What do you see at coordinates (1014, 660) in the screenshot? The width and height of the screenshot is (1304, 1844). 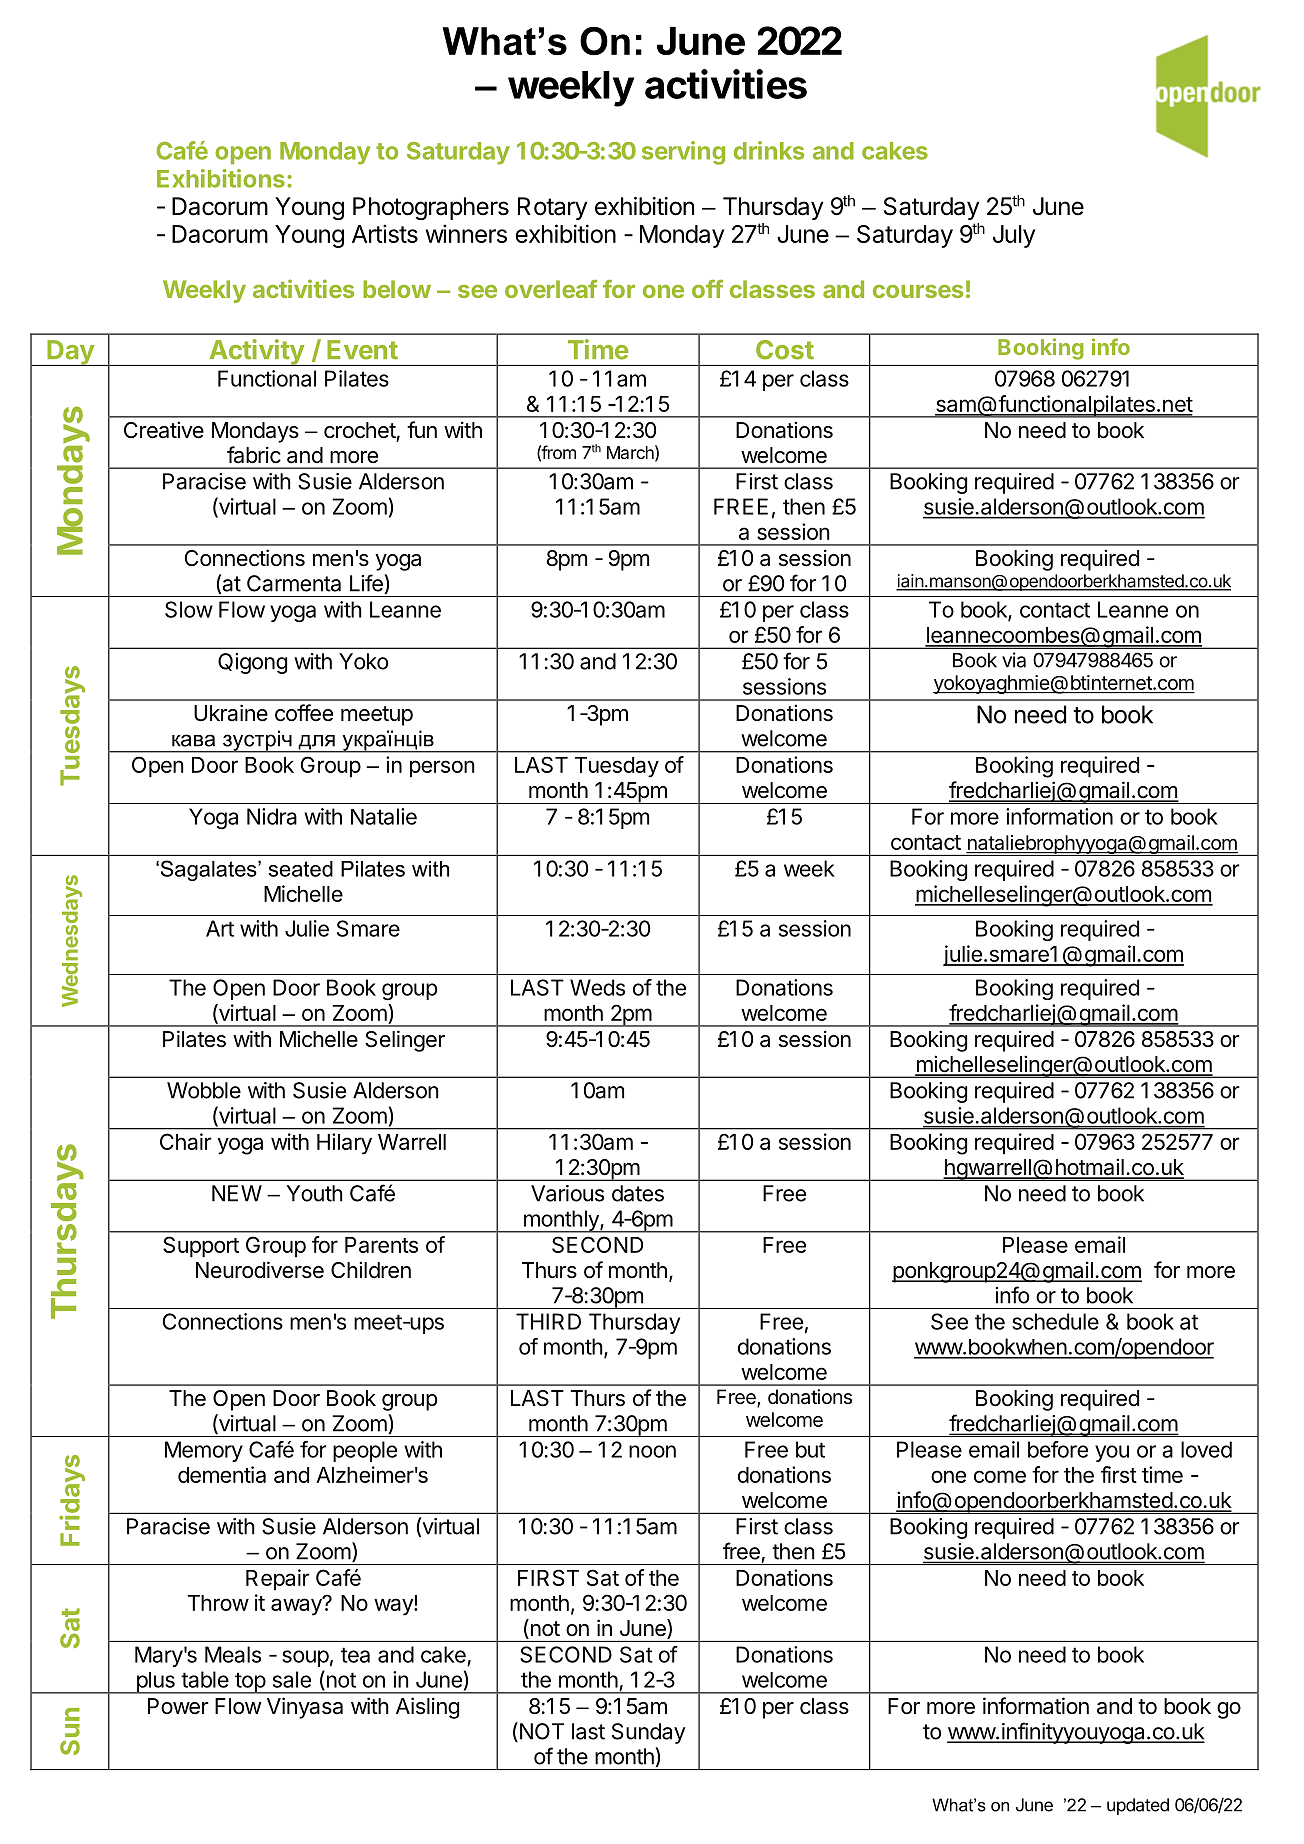 I see `via` at bounding box center [1014, 660].
